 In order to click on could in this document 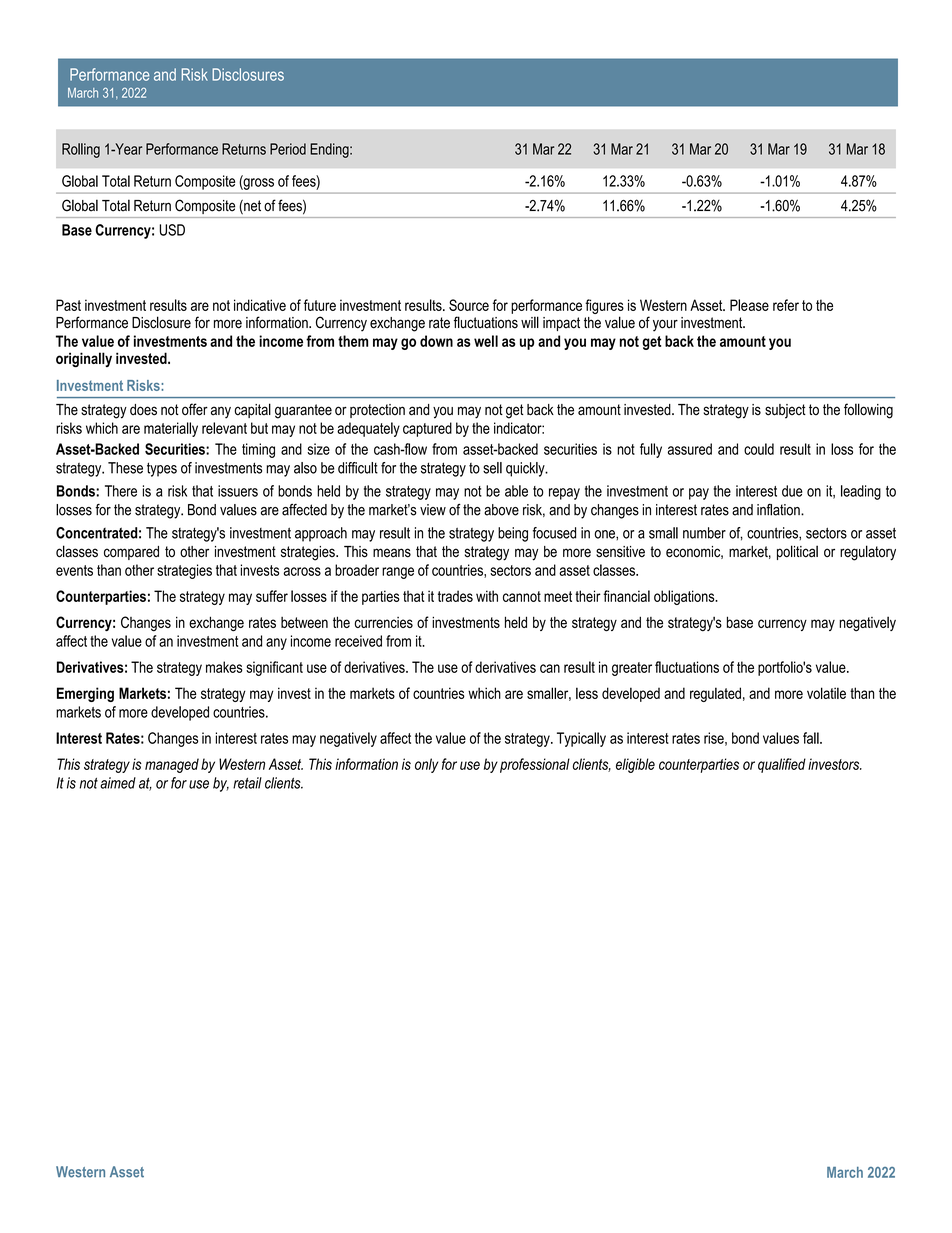, I will do `click(759, 449)`.
